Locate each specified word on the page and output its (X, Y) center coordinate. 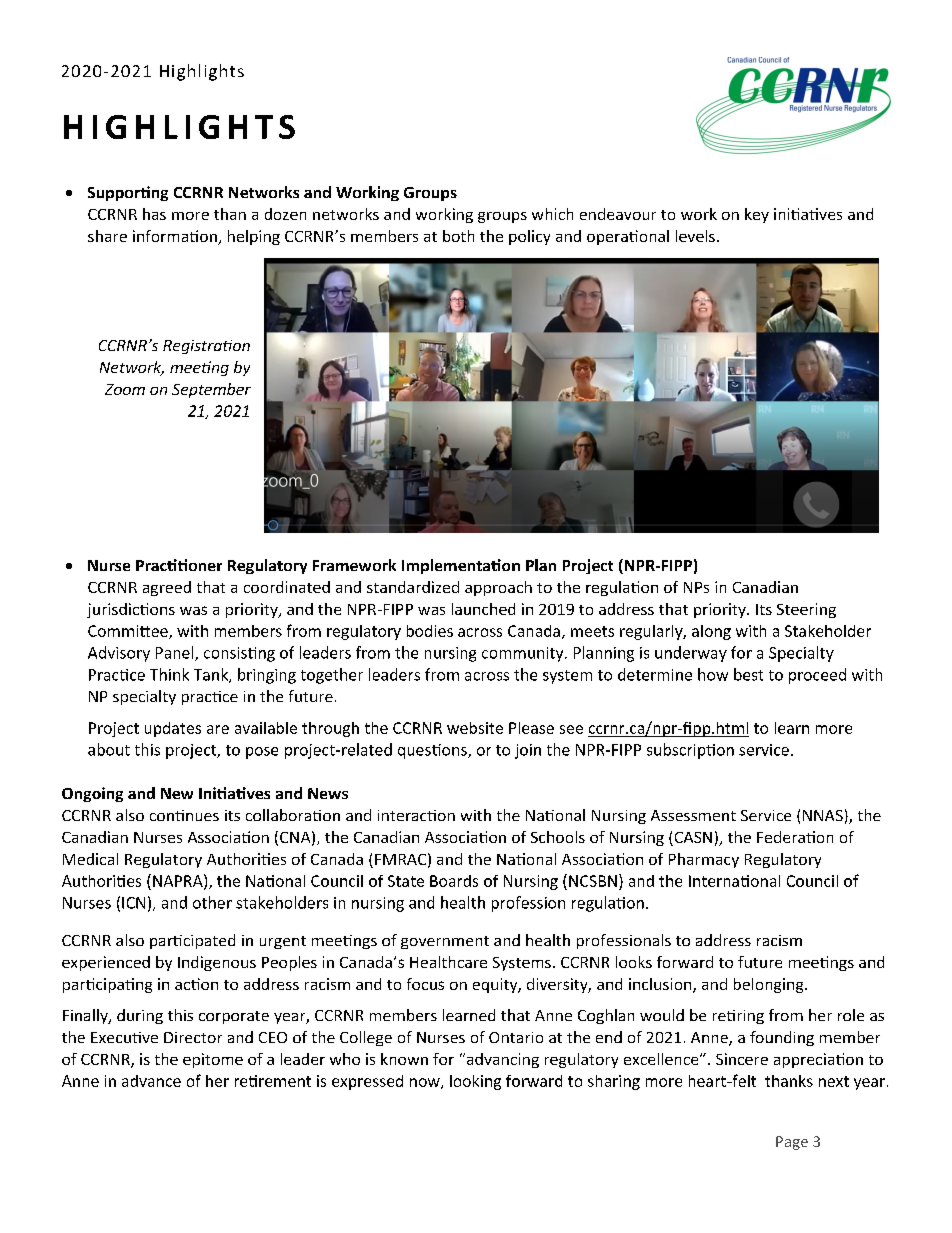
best (748, 674)
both (458, 236)
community (524, 654)
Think (169, 674)
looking (475, 1082)
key (757, 215)
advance (151, 1081)
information (176, 237)
